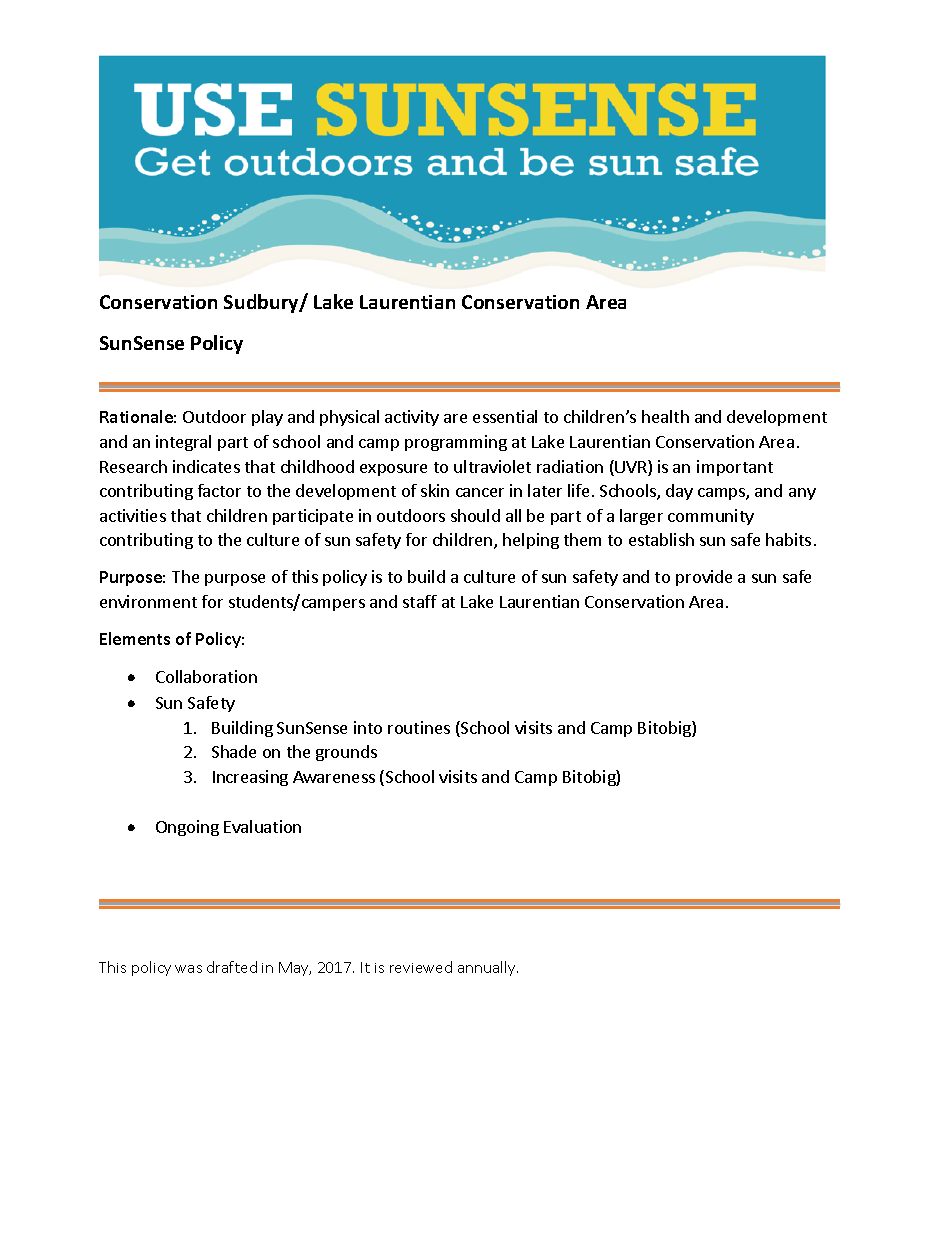 This document has height=1233, width=952. I want to click on drafted, so click(232, 967).
